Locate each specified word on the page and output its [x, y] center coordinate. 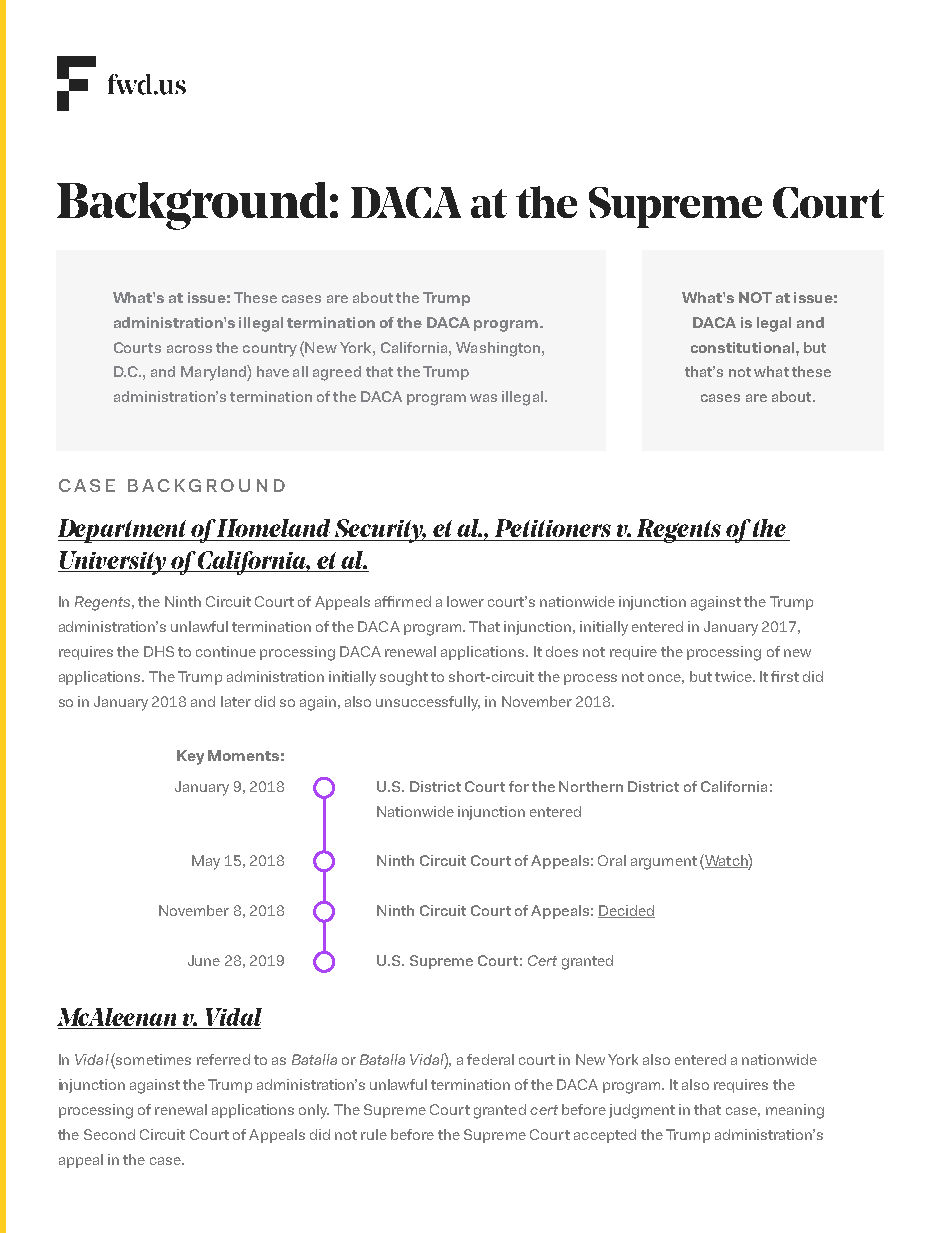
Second [109, 1134]
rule [374, 1134]
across [189, 349]
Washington [499, 349]
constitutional [742, 347]
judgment [642, 1111]
